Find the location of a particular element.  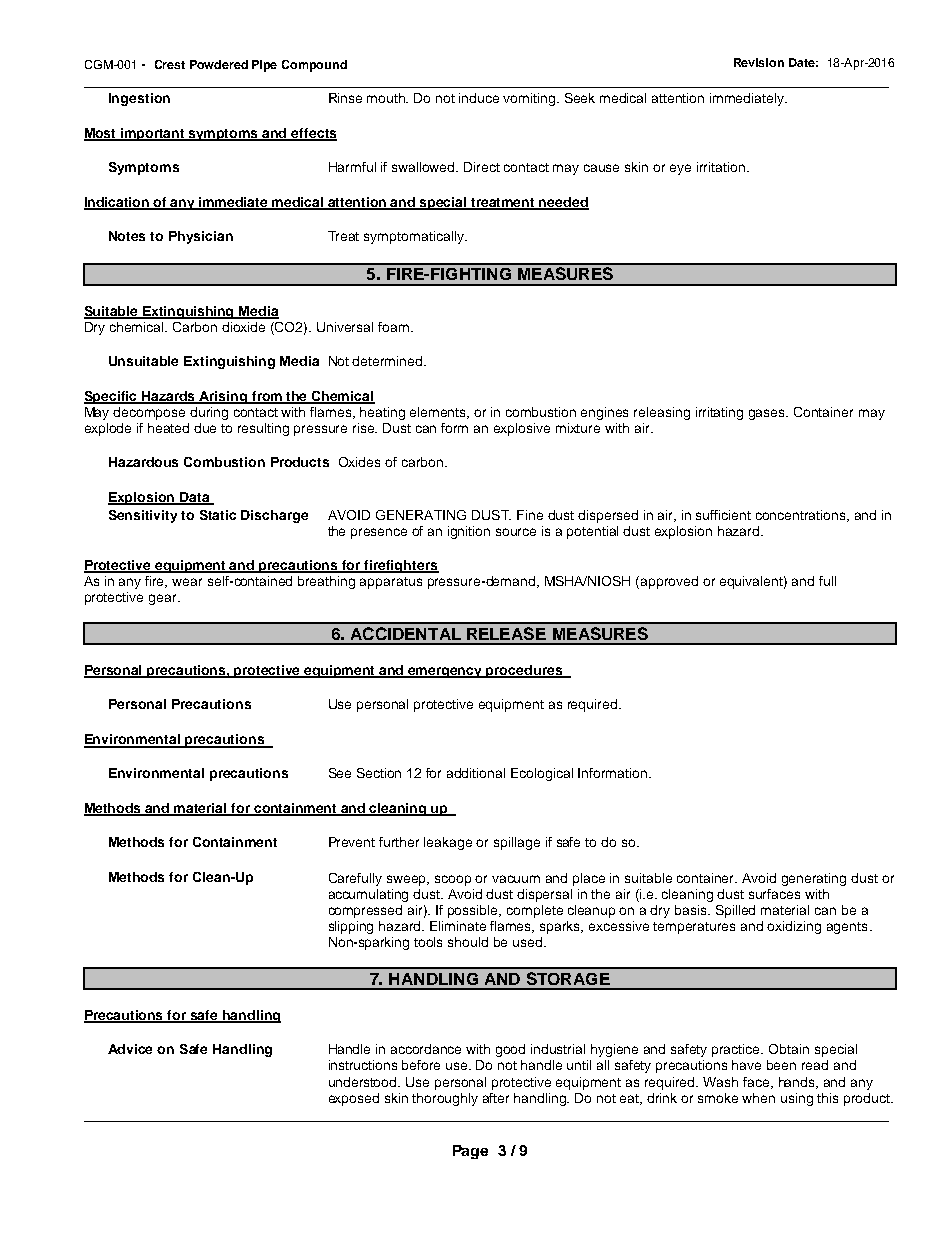

gases is located at coordinates (768, 414).
